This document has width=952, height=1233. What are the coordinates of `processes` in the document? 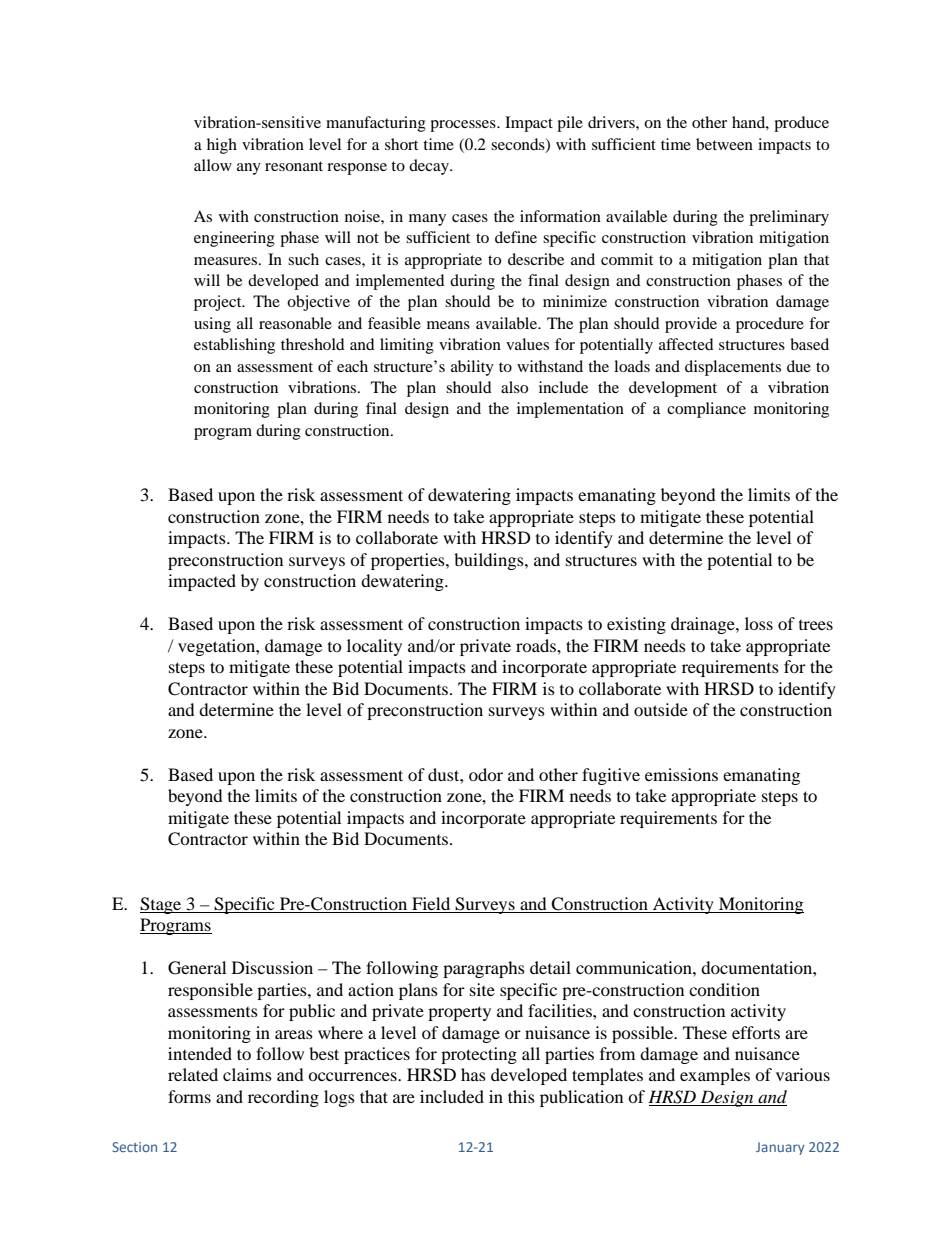 It's located at (464, 126).
